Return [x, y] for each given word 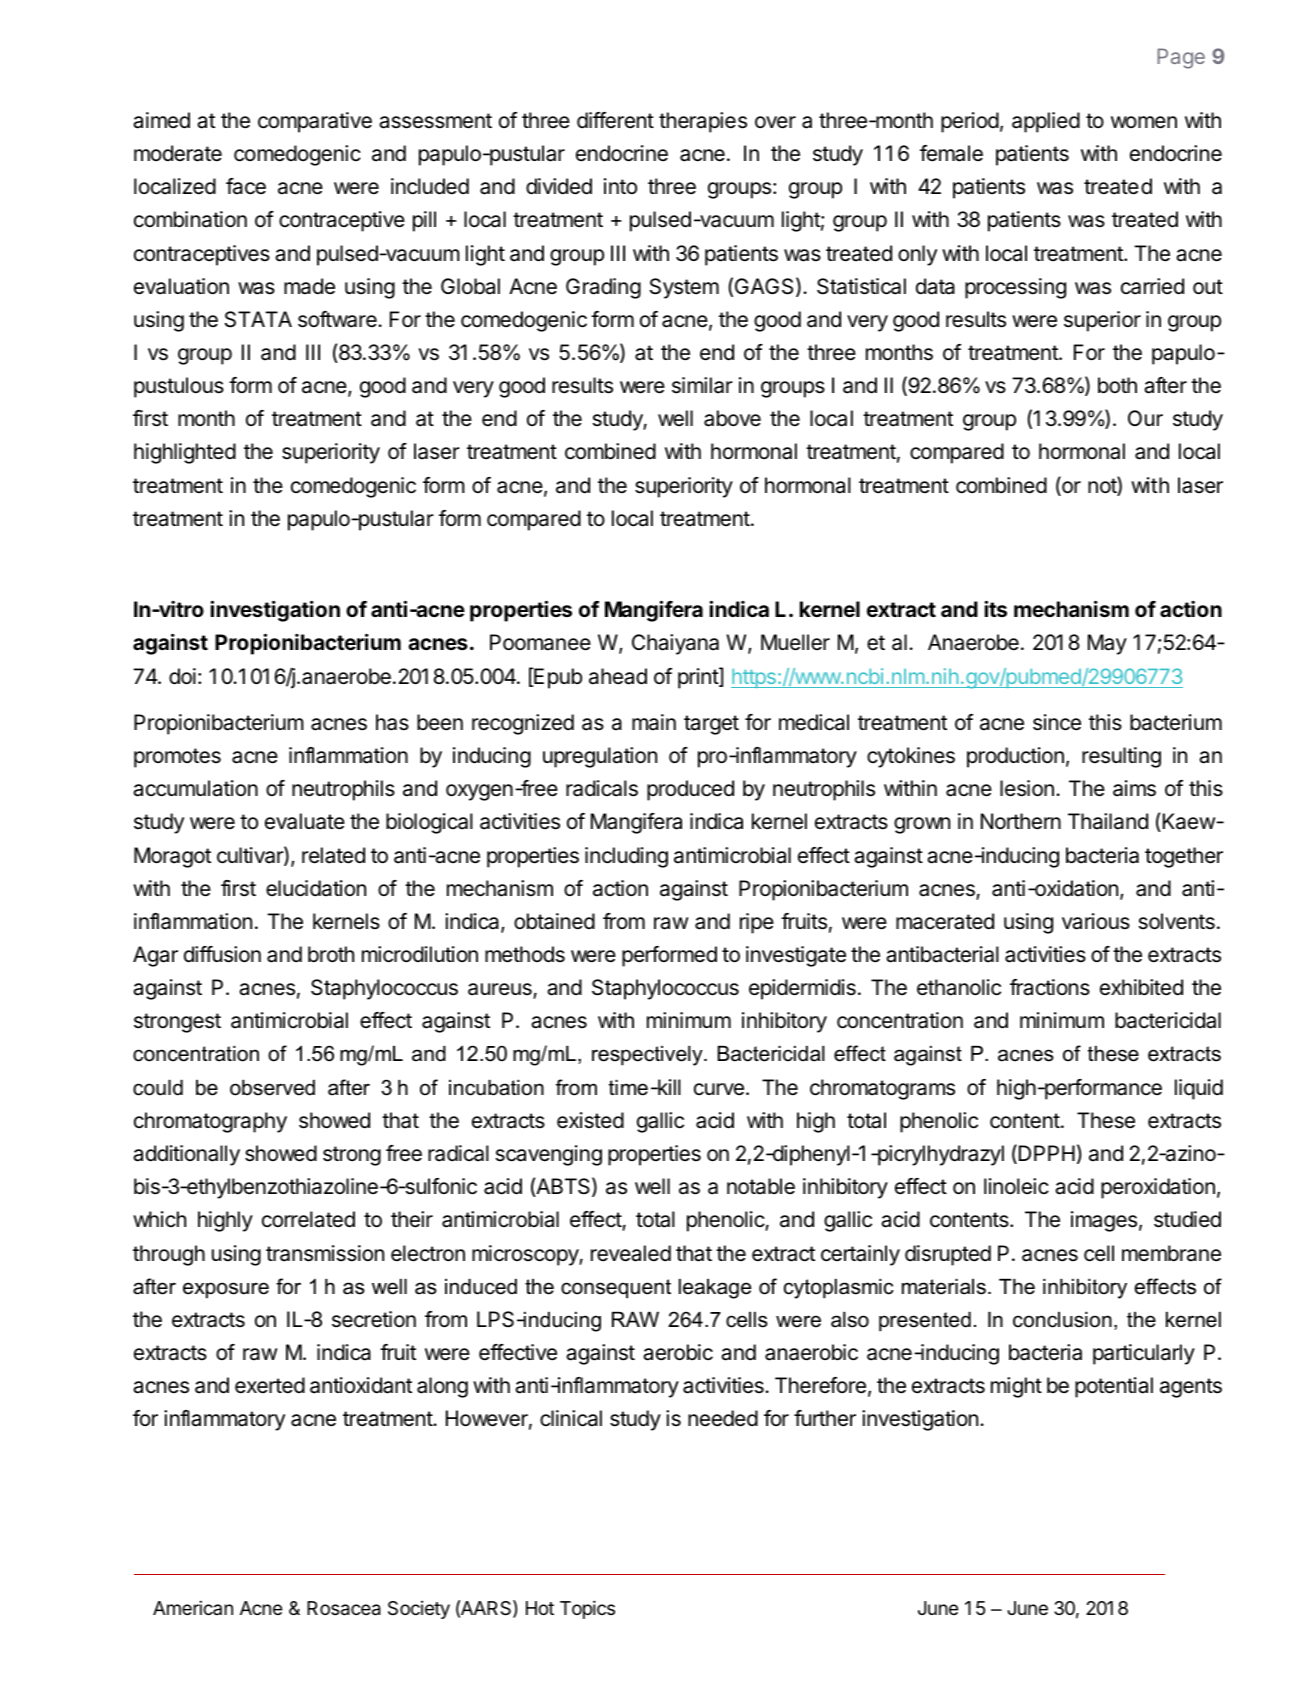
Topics [587, 1609]
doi [182, 676]
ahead [618, 676]
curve [719, 1089]
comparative [315, 122]
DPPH [1045, 1154]
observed [272, 1088]
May [1107, 644]
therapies [703, 122]
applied [1046, 122]
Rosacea [344, 1608]
